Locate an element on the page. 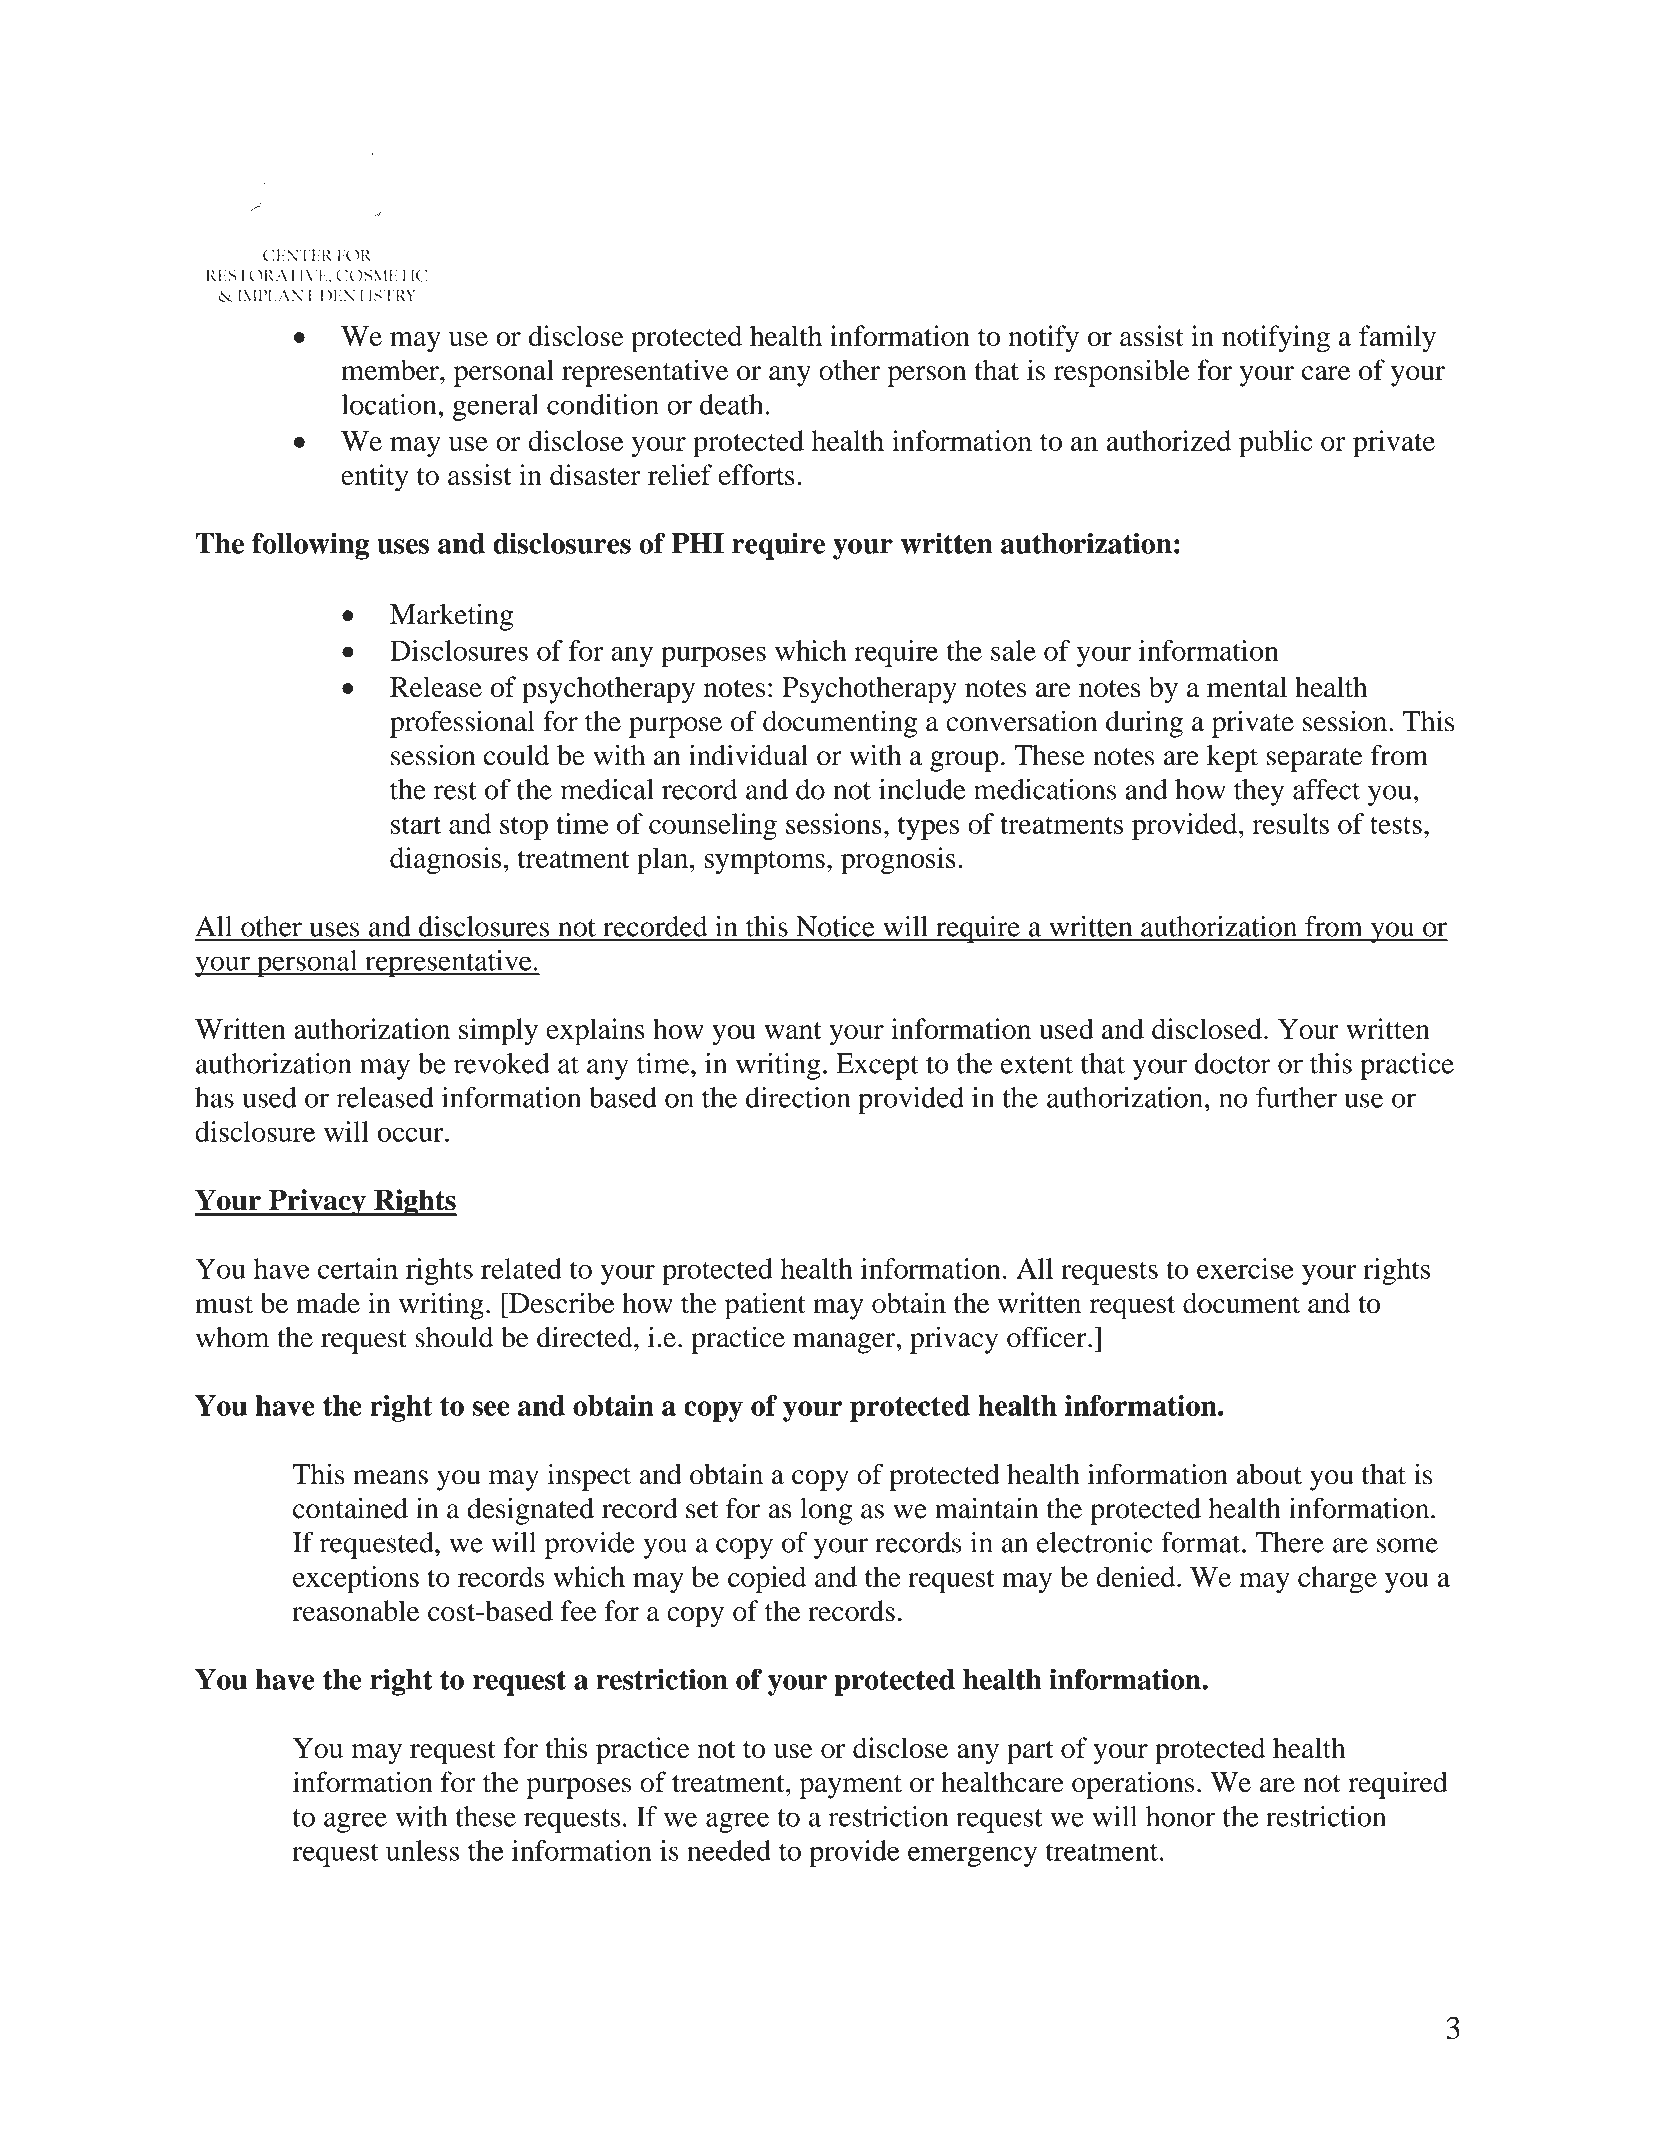 This document has height=2143, width=1656. member is located at coordinates (391, 370).
